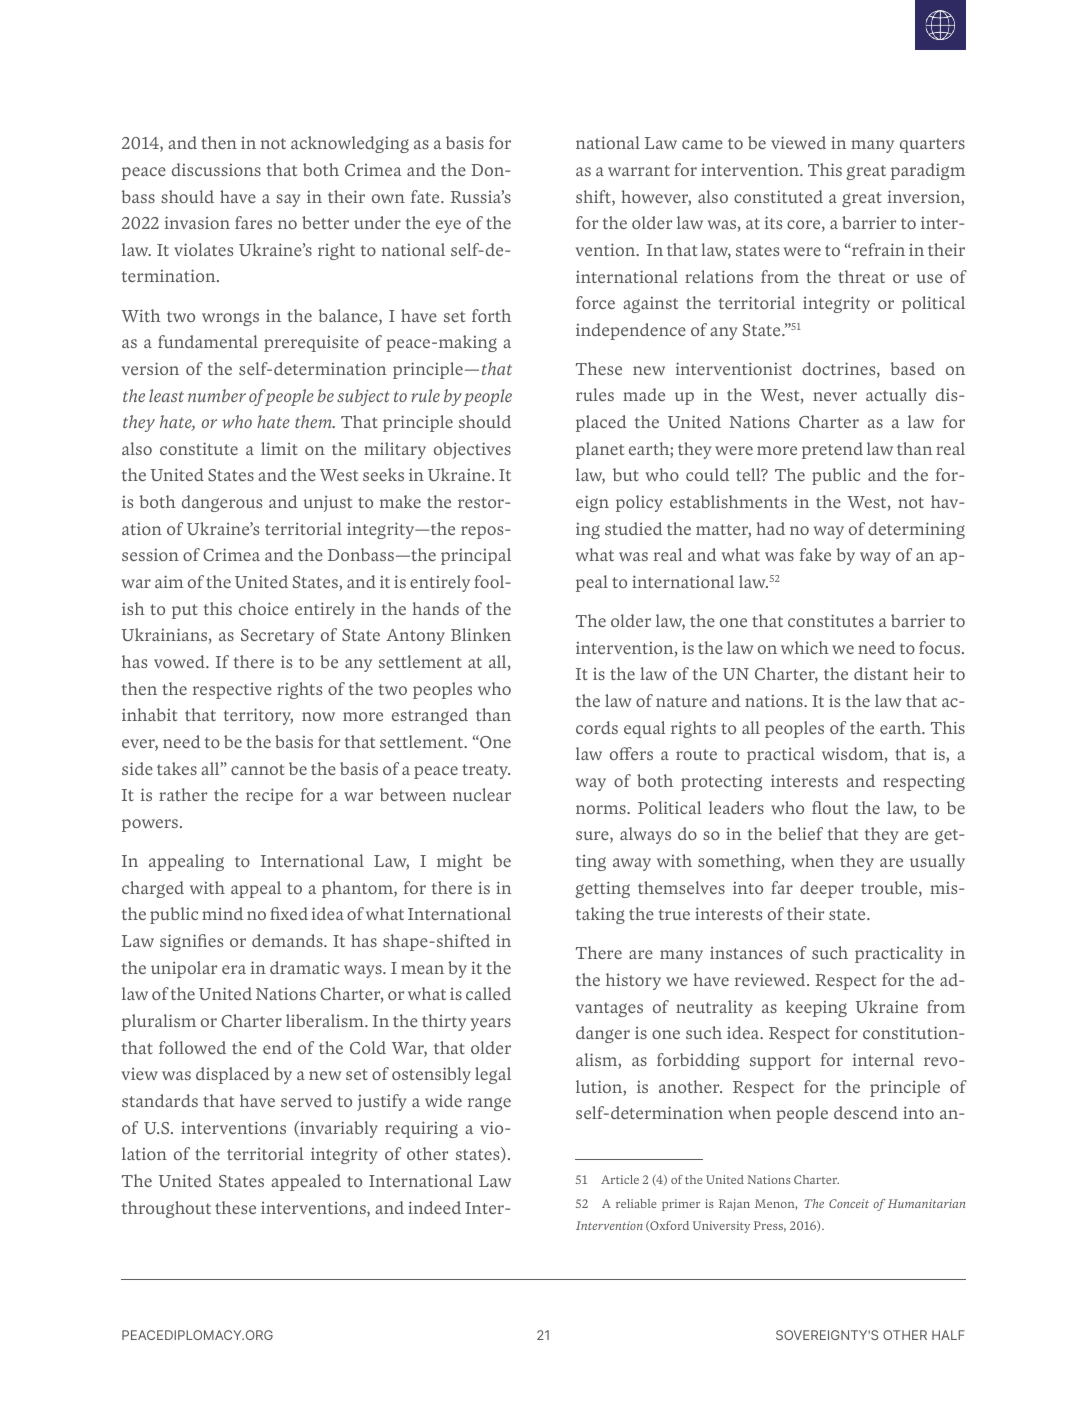 The height and width of the screenshot is (1407, 1087). Describe the element at coordinates (928, 171) in the screenshot. I see `paradigm` at that location.
